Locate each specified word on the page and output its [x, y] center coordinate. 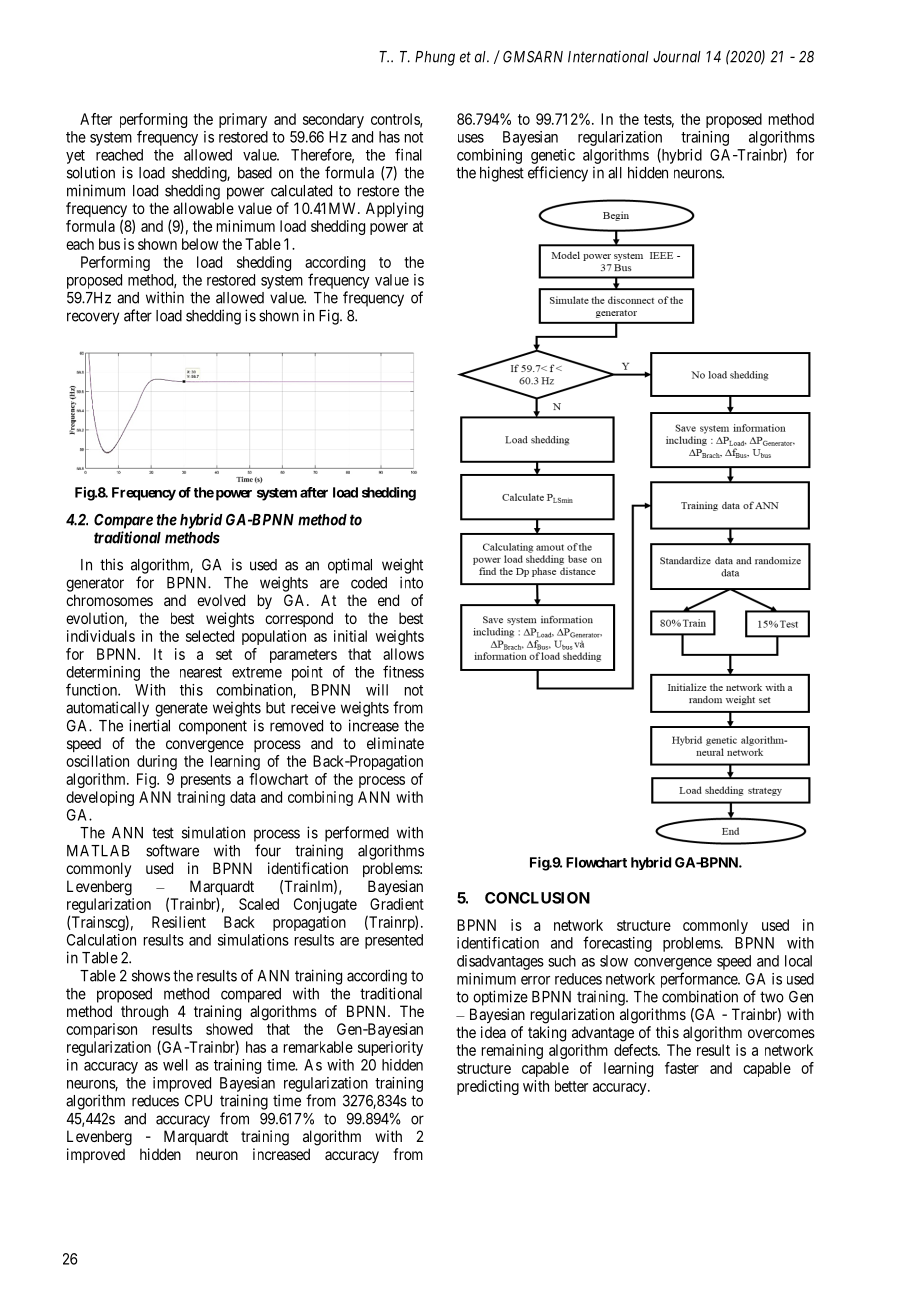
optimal [350, 566]
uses [471, 138]
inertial [149, 725]
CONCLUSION [537, 898]
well [175, 1065]
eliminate [395, 743]
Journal [677, 57]
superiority [390, 1048]
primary [243, 120]
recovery [93, 318]
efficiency [558, 174]
